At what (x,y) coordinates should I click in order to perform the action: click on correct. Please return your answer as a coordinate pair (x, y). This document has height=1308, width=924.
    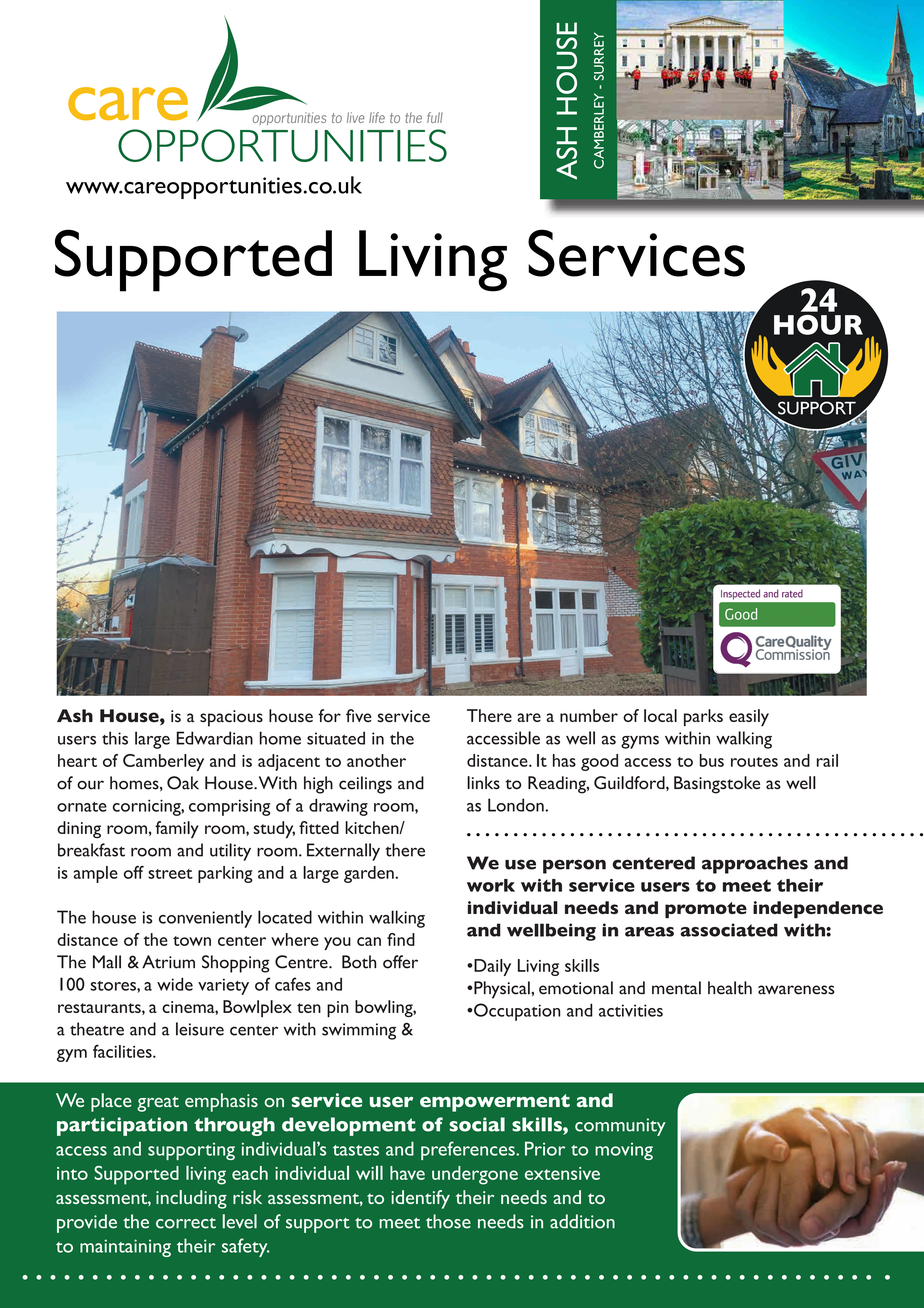
    Looking at the image, I should click on (186, 1223).
